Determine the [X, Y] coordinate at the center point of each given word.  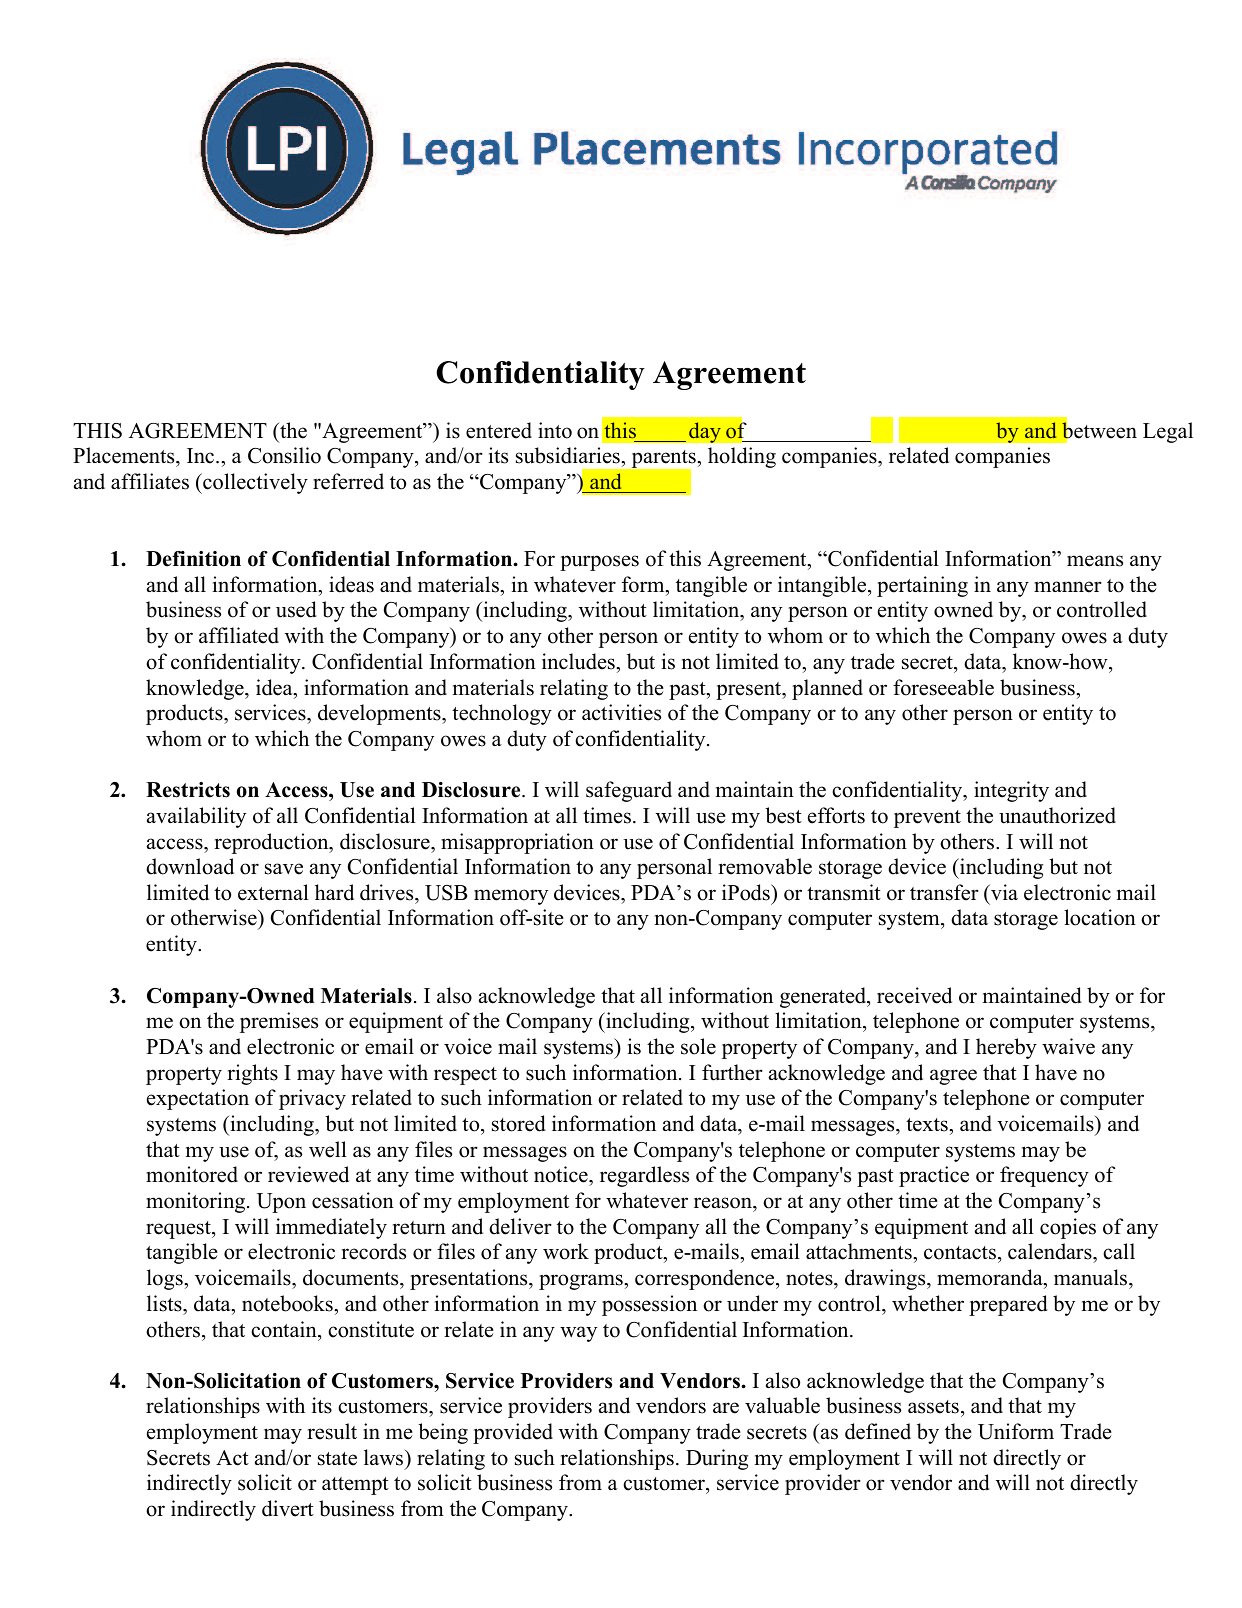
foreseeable [943, 687]
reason [724, 1203]
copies [1068, 1228]
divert [288, 1508]
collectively [254, 483]
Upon [281, 1203]
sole [698, 1046]
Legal [1168, 432]
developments [380, 714]
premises [279, 1022]
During [717, 1459]
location [1100, 917]
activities [621, 712]
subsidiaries [569, 455]
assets [933, 1407]
